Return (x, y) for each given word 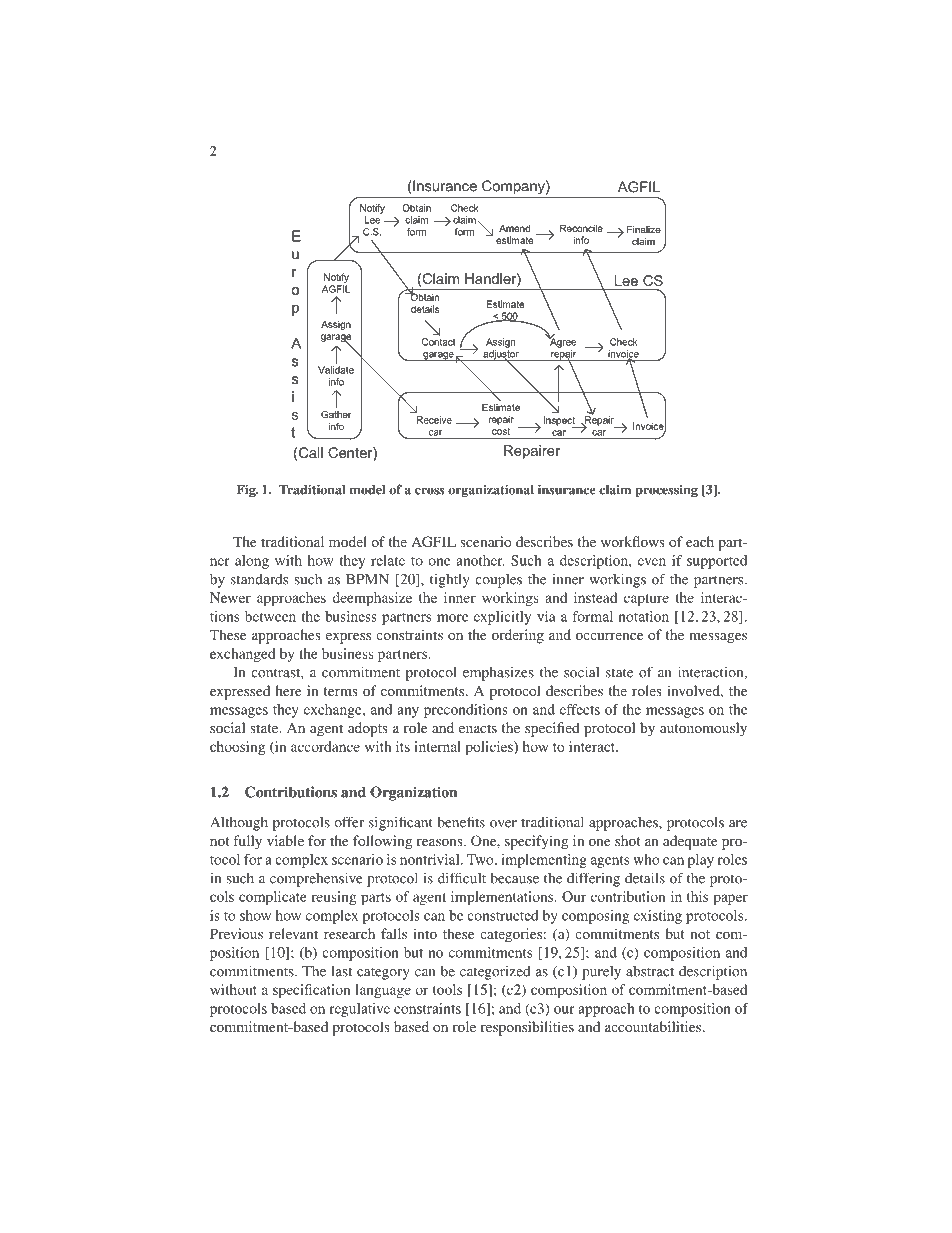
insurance (567, 489)
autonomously (703, 729)
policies (490, 748)
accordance (325, 746)
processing (667, 490)
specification (311, 991)
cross (430, 491)
